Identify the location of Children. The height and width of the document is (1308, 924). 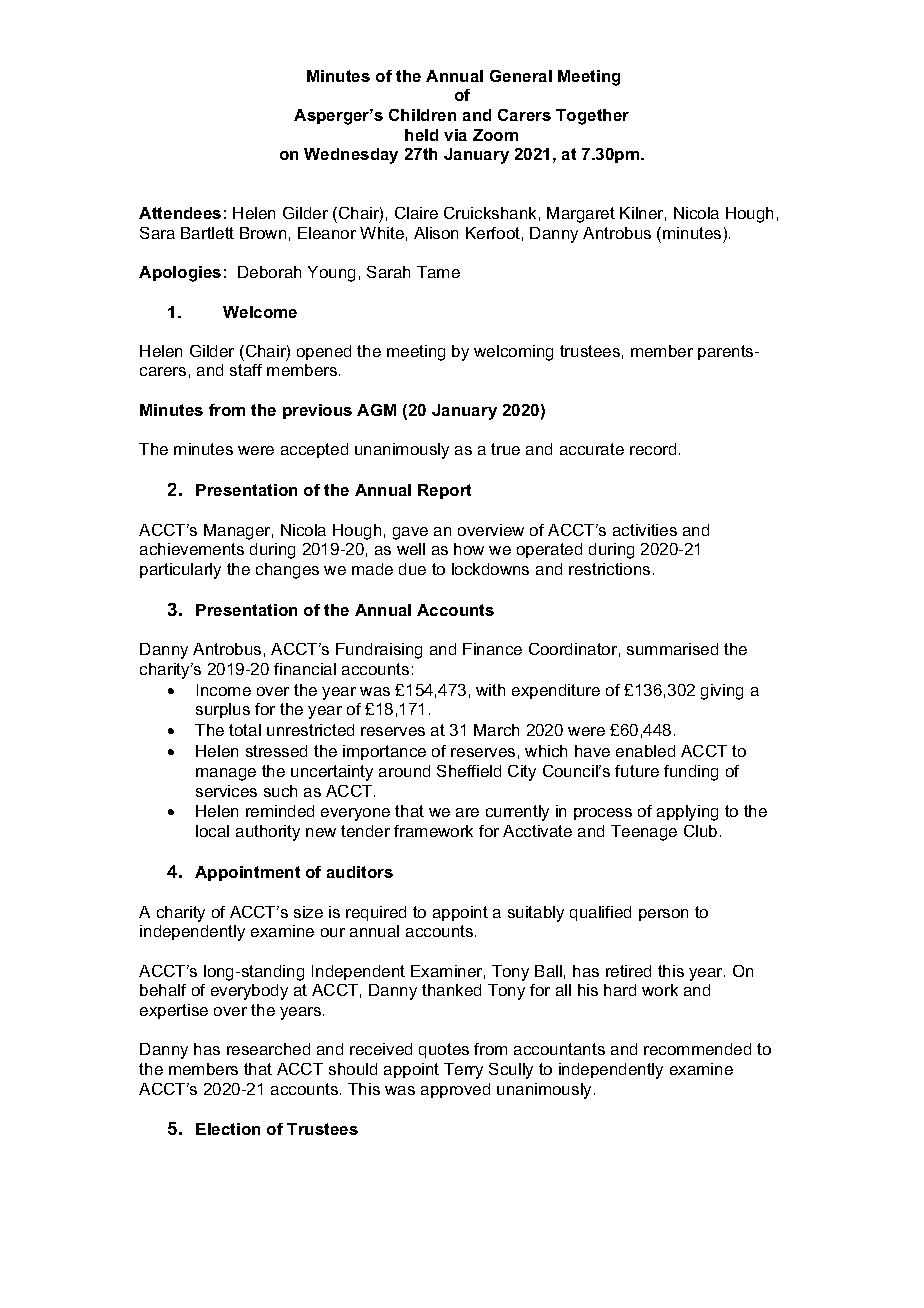
(422, 115).
